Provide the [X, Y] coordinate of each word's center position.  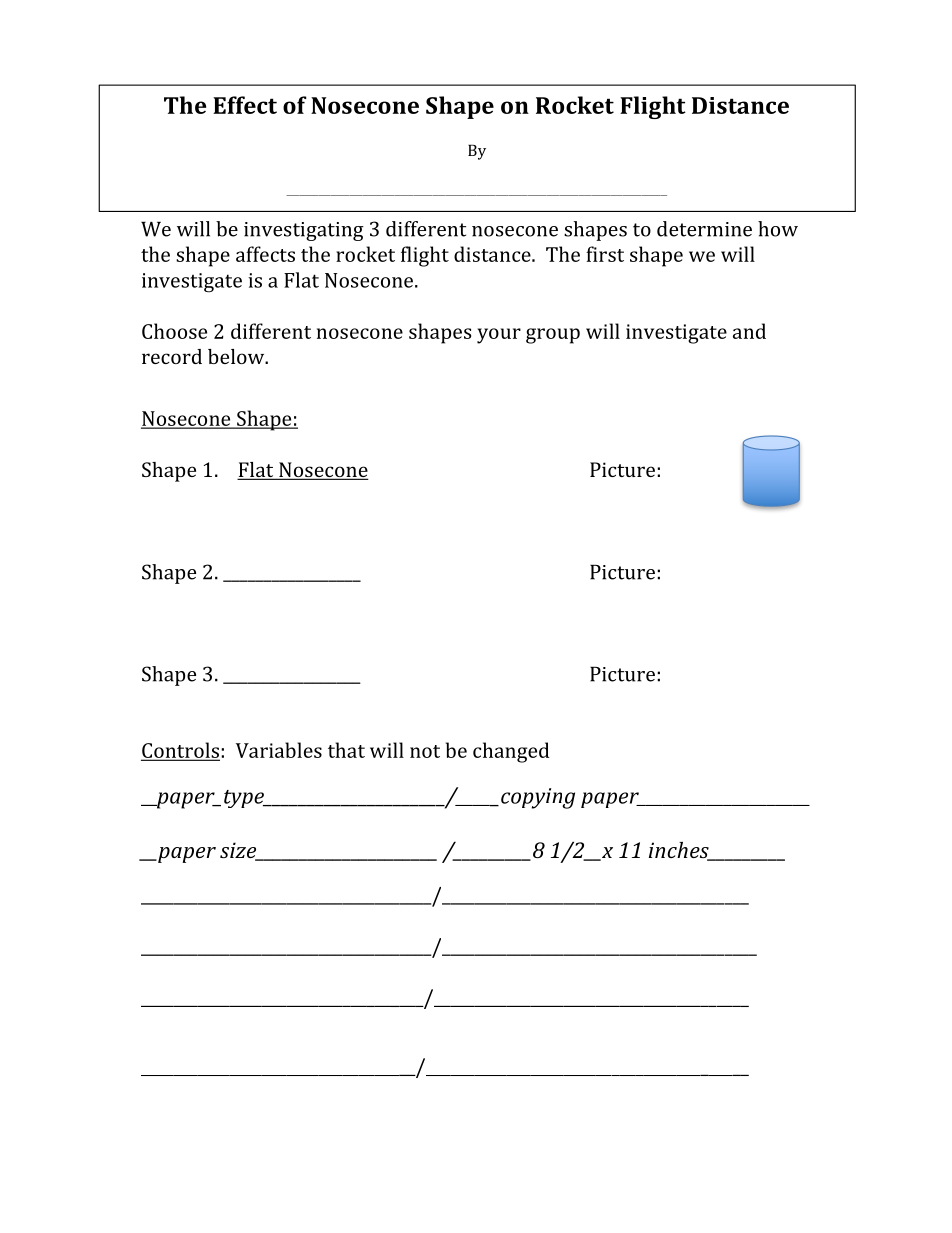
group [553, 336]
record [172, 356]
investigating [304, 231]
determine [704, 229]
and [749, 331]
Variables [279, 750]
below [237, 356]
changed [511, 752]
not [425, 751]
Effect [245, 105]
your [499, 336]
